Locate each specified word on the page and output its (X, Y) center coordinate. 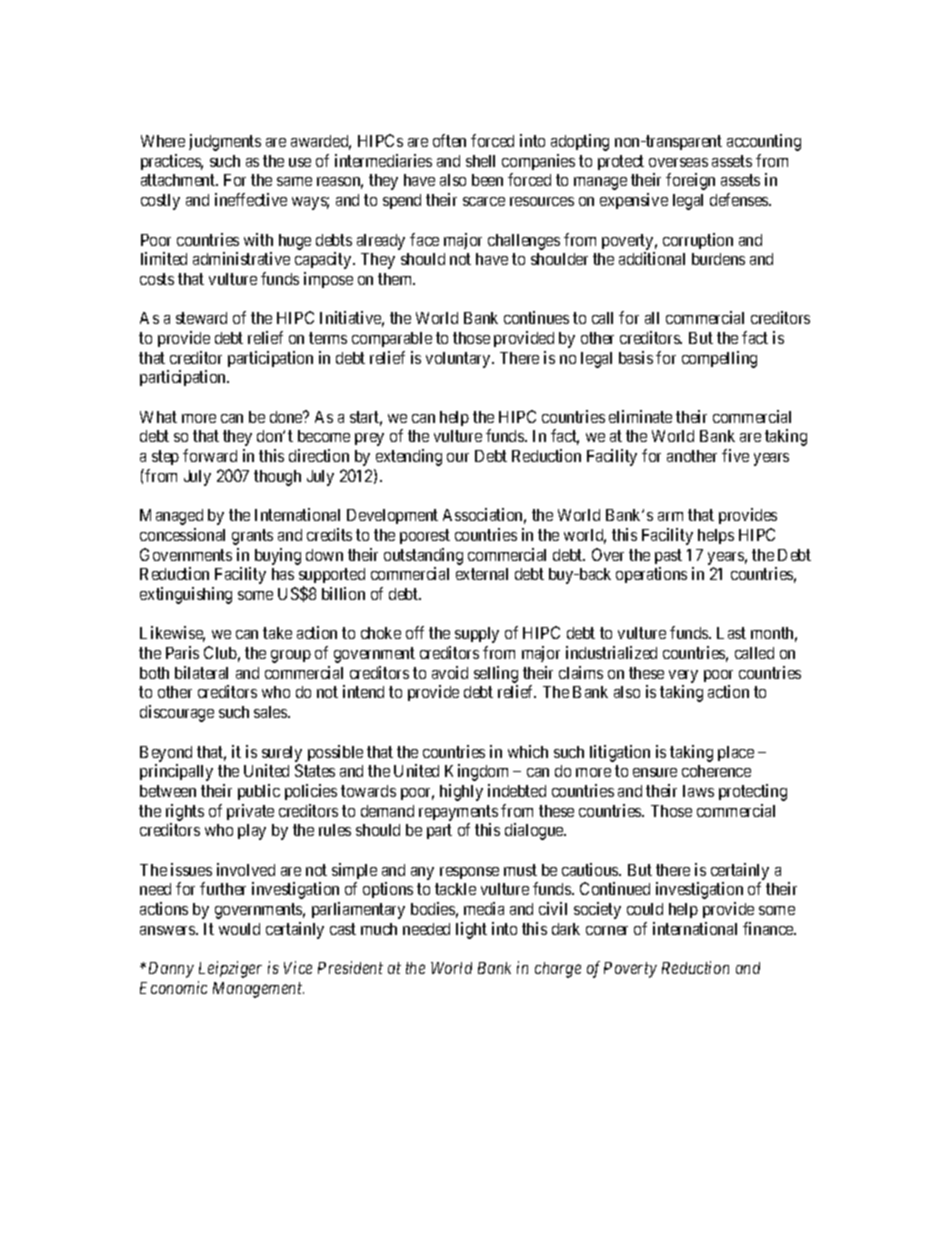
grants (252, 537)
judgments (225, 142)
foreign (690, 181)
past (668, 556)
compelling (719, 359)
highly (461, 792)
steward (201, 318)
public (259, 792)
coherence (716, 771)
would (239, 929)
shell (480, 161)
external (482, 574)
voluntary (459, 360)
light (471, 930)
